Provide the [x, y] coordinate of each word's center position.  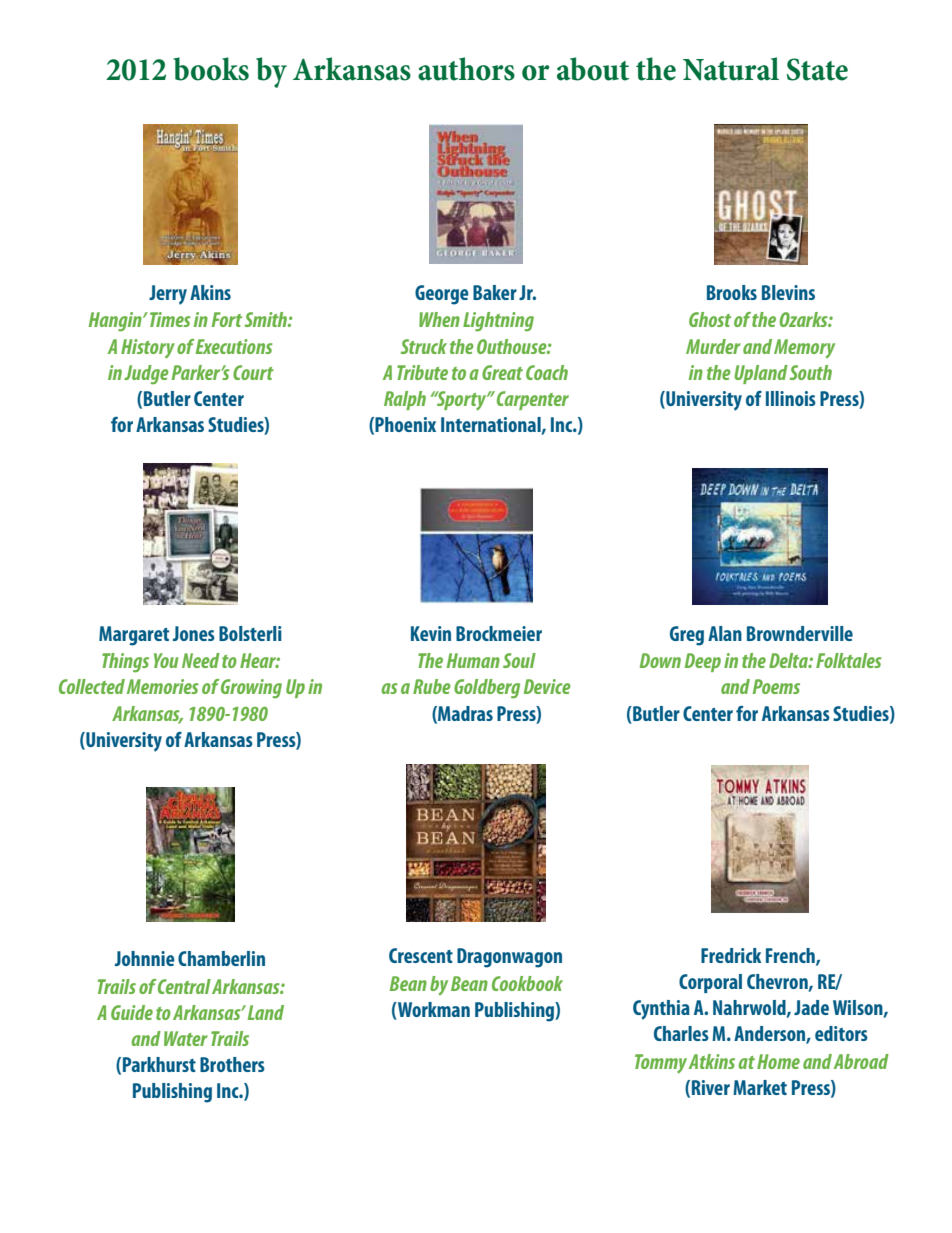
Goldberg [487, 689]
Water [186, 1038]
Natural [731, 69]
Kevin [431, 633]
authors [466, 69]
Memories [162, 686]
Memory [804, 348]
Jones [194, 633]
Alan [725, 633]
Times [170, 319]
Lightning [498, 322]
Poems [776, 686]
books [211, 69]
